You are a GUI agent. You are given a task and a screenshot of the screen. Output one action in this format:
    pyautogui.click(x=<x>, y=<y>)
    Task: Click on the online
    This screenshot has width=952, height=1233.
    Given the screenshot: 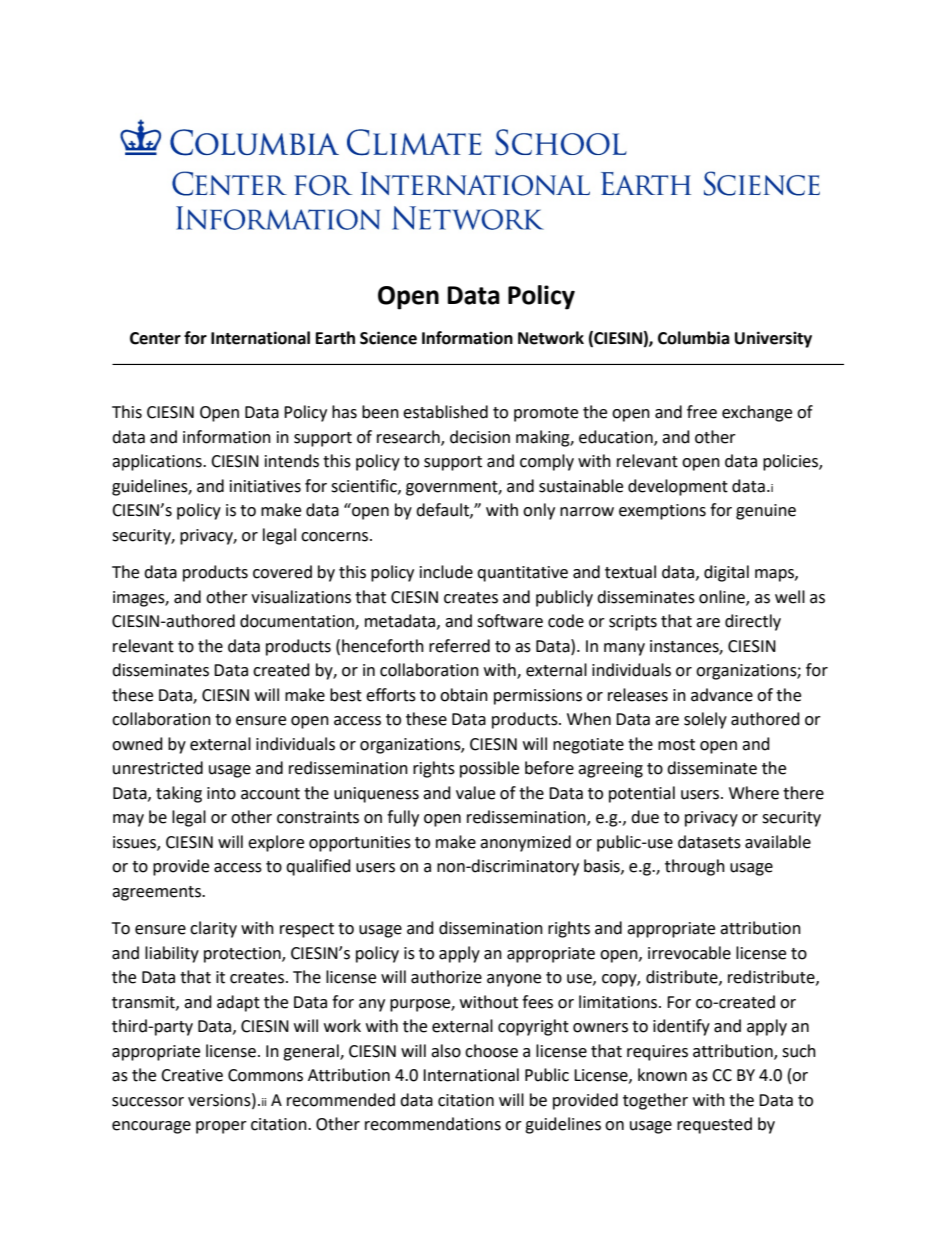 What is the action you would take?
    pyautogui.click(x=723, y=597)
